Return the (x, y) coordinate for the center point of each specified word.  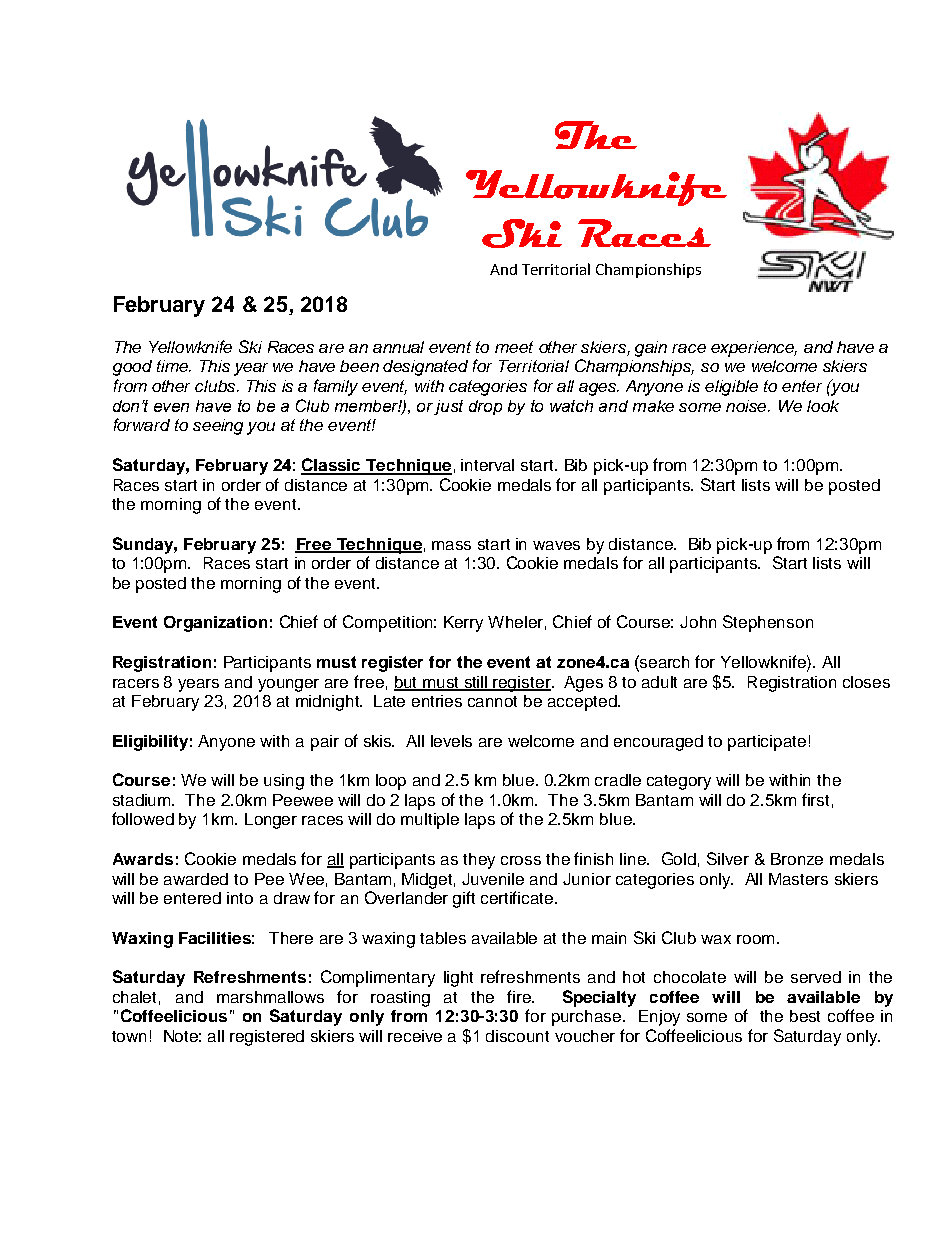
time (173, 366)
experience (754, 349)
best (805, 1016)
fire (520, 996)
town (129, 1036)
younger (288, 685)
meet (514, 347)
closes (866, 682)
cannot (492, 701)
